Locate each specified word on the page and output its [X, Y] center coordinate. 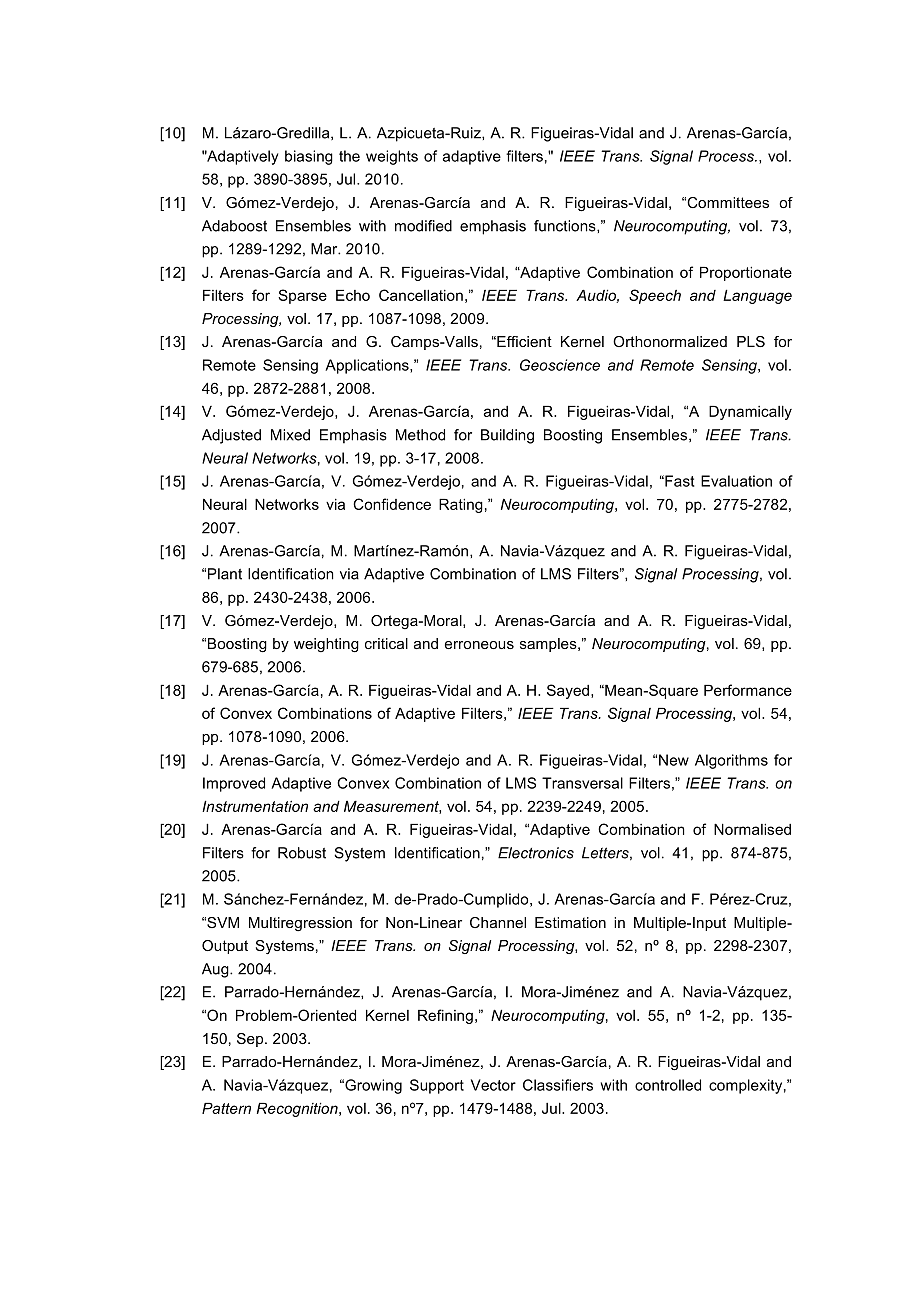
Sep [251, 1040]
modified [423, 226]
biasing [309, 157]
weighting [326, 645]
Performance [748, 690]
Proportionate [746, 273]
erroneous [479, 645]
